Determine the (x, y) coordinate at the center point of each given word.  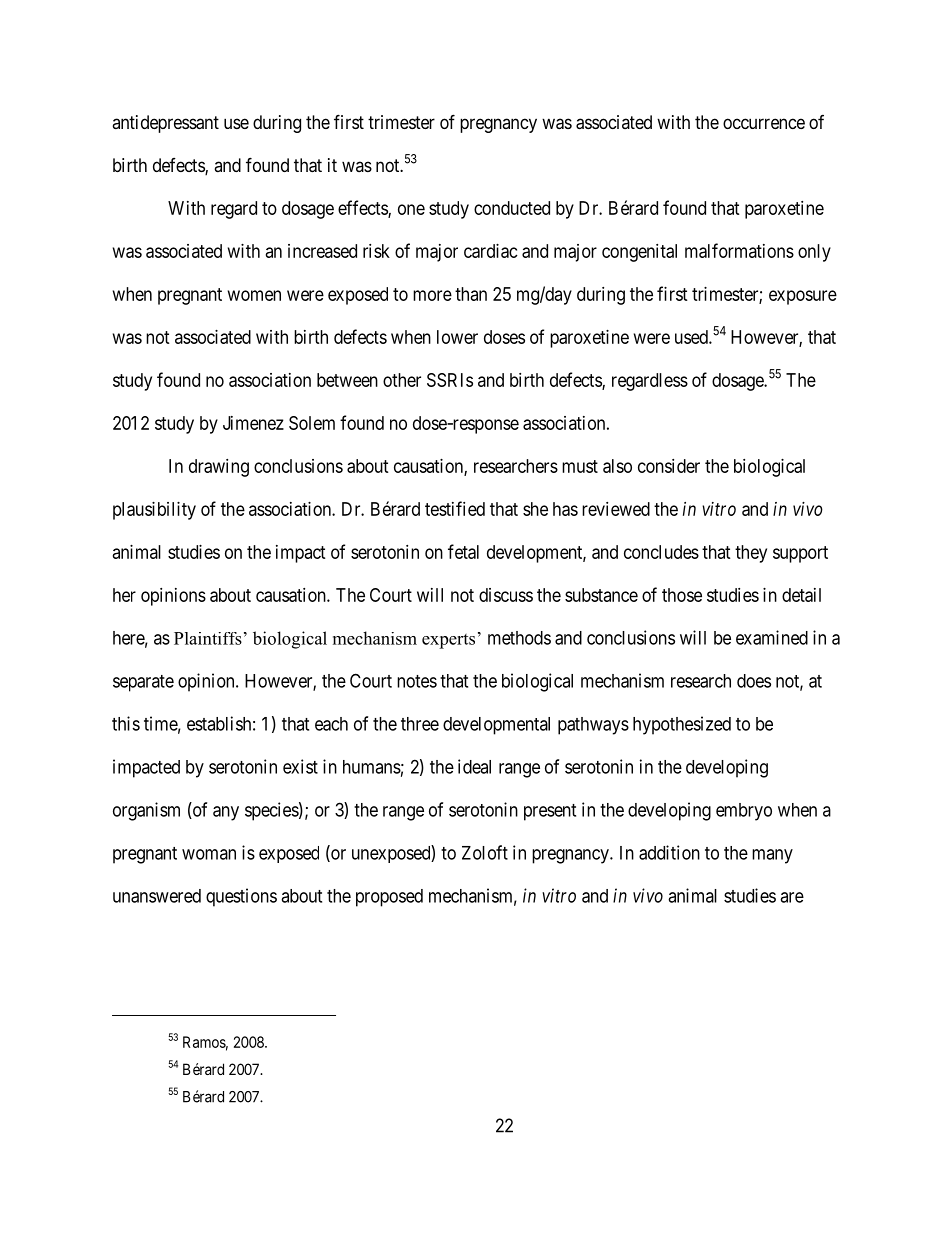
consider (669, 466)
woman (209, 854)
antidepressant (165, 124)
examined (772, 637)
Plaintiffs (208, 638)
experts (448, 641)
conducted (512, 208)
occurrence (764, 123)
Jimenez (253, 423)
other (402, 380)
